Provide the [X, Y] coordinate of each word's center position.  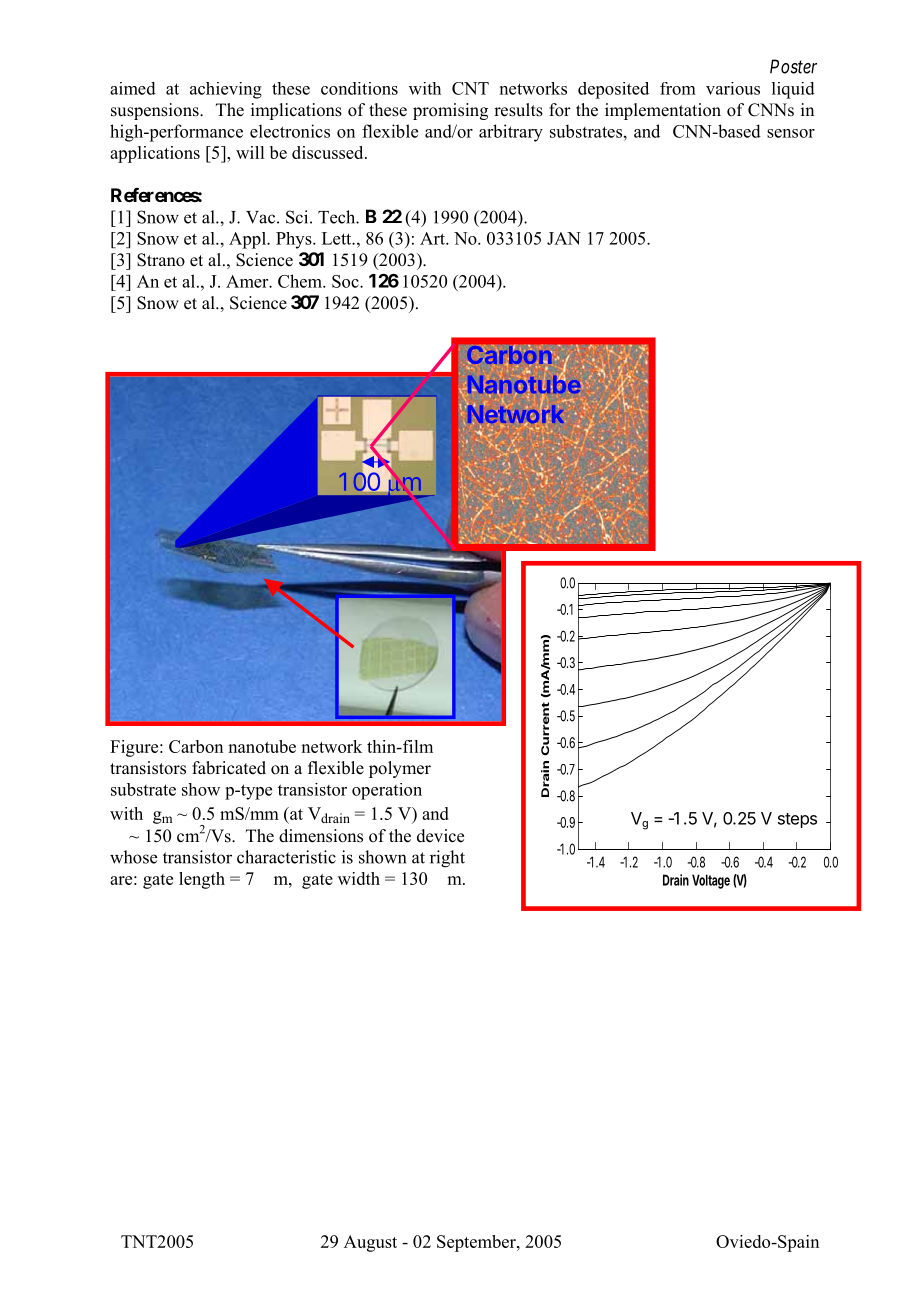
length [202, 880]
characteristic [286, 857]
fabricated [229, 768]
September [477, 1243]
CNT [470, 88]
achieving [226, 90]
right [447, 859]
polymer [400, 769]
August [370, 1243]
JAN [564, 238]
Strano [161, 260]
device [440, 836]
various [733, 88]
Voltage [711, 881]
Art [433, 238]
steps [797, 820]
